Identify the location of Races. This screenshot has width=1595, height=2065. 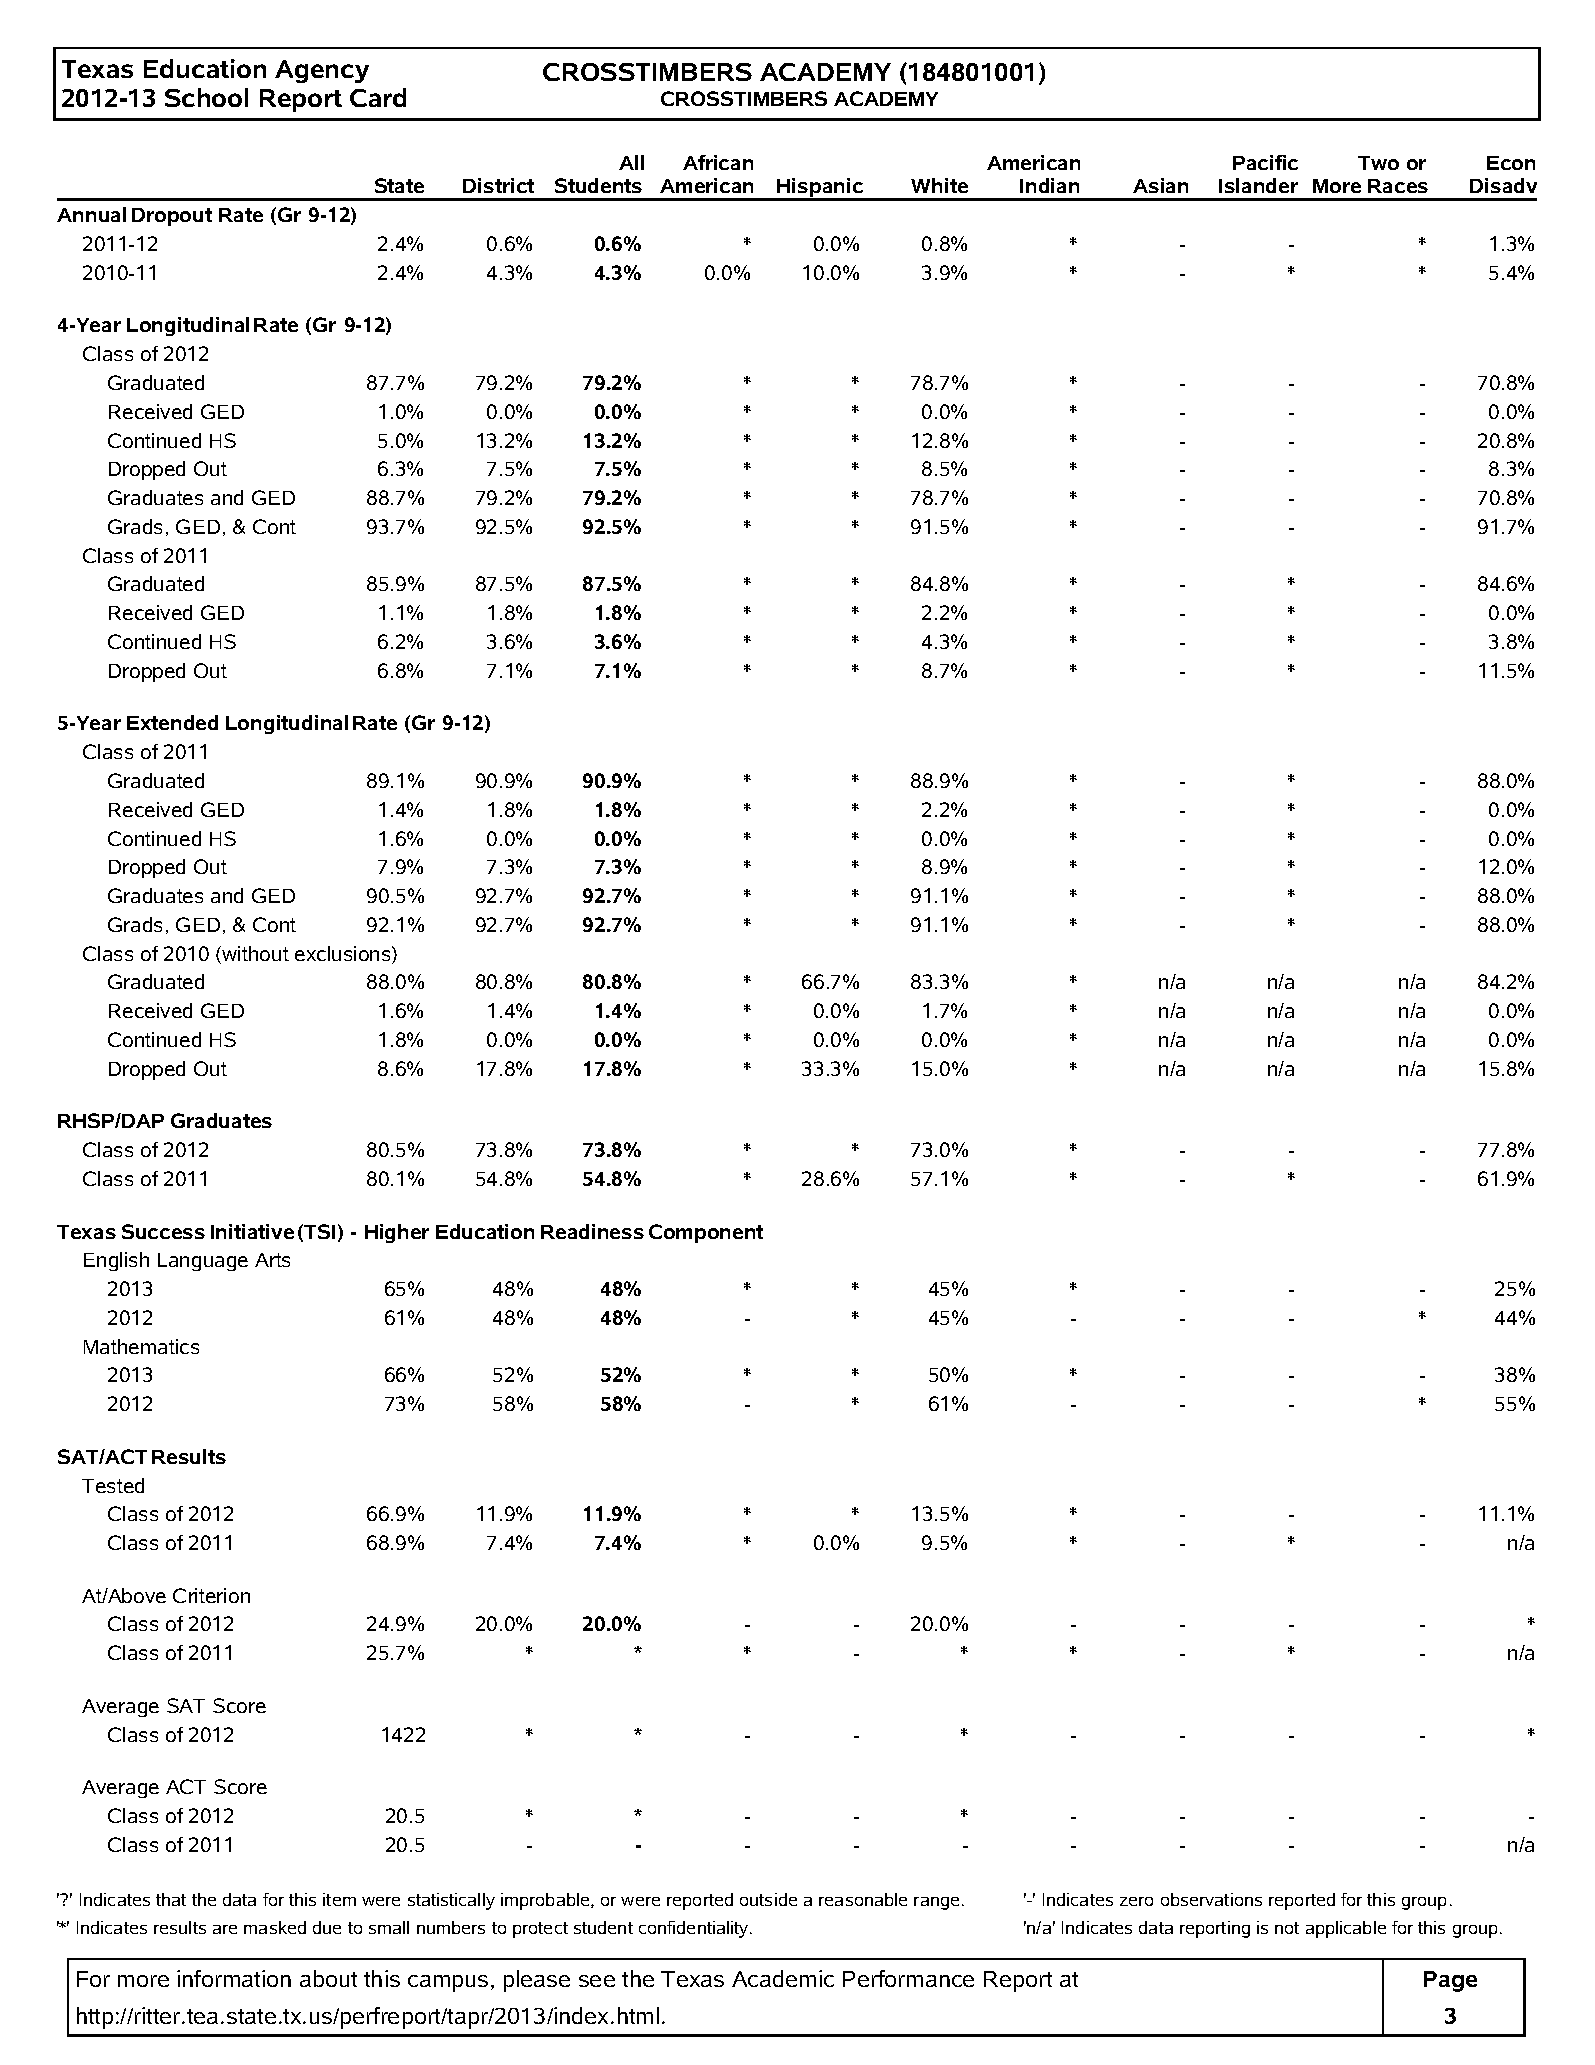
(1398, 186).
